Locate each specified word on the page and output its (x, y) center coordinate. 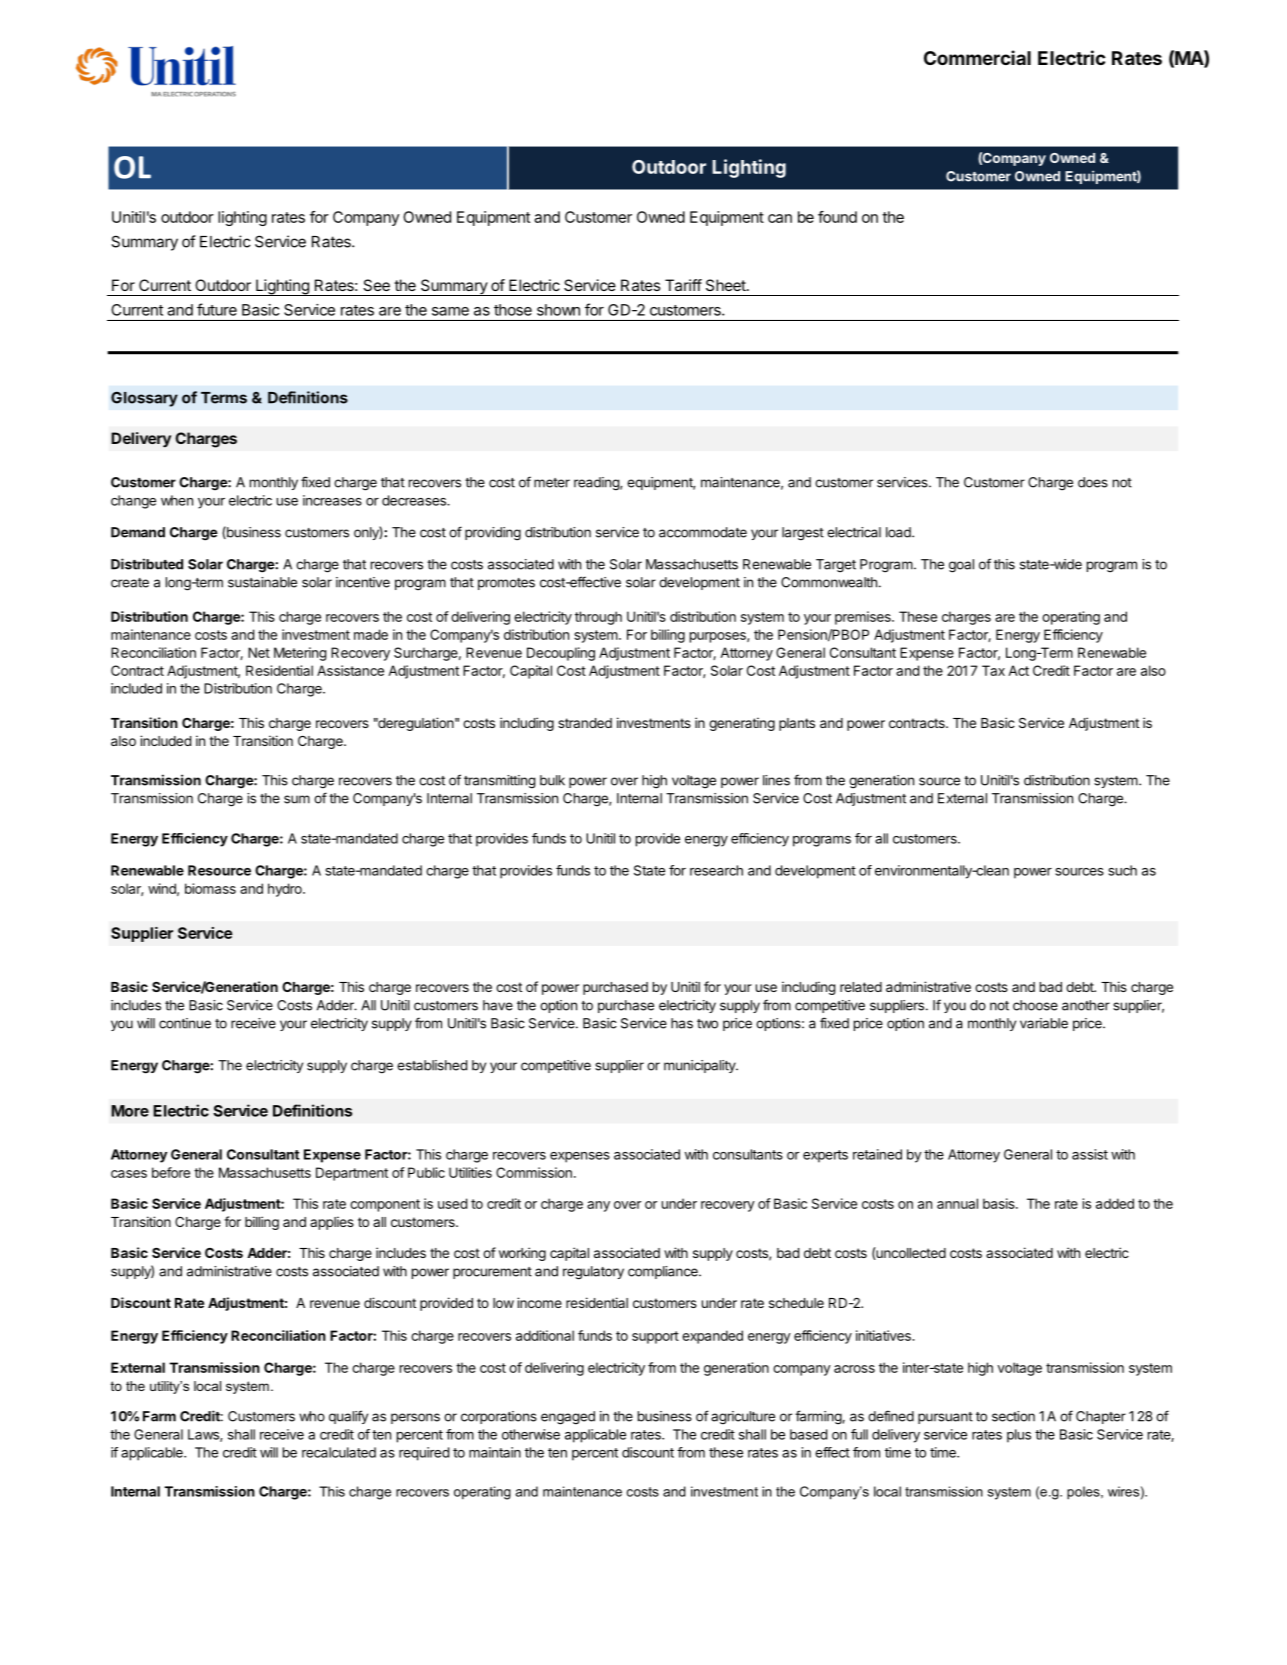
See (376, 285)
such (1122, 870)
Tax (993, 670)
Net (259, 652)
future (217, 309)
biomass (210, 888)
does (1093, 482)
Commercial (977, 57)
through (598, 618)
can (780, 218)
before (171, 1172)
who (312, 1416)
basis (1000, 1203)
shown (558, 310)
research (716, 870)
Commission (534, 1172)
